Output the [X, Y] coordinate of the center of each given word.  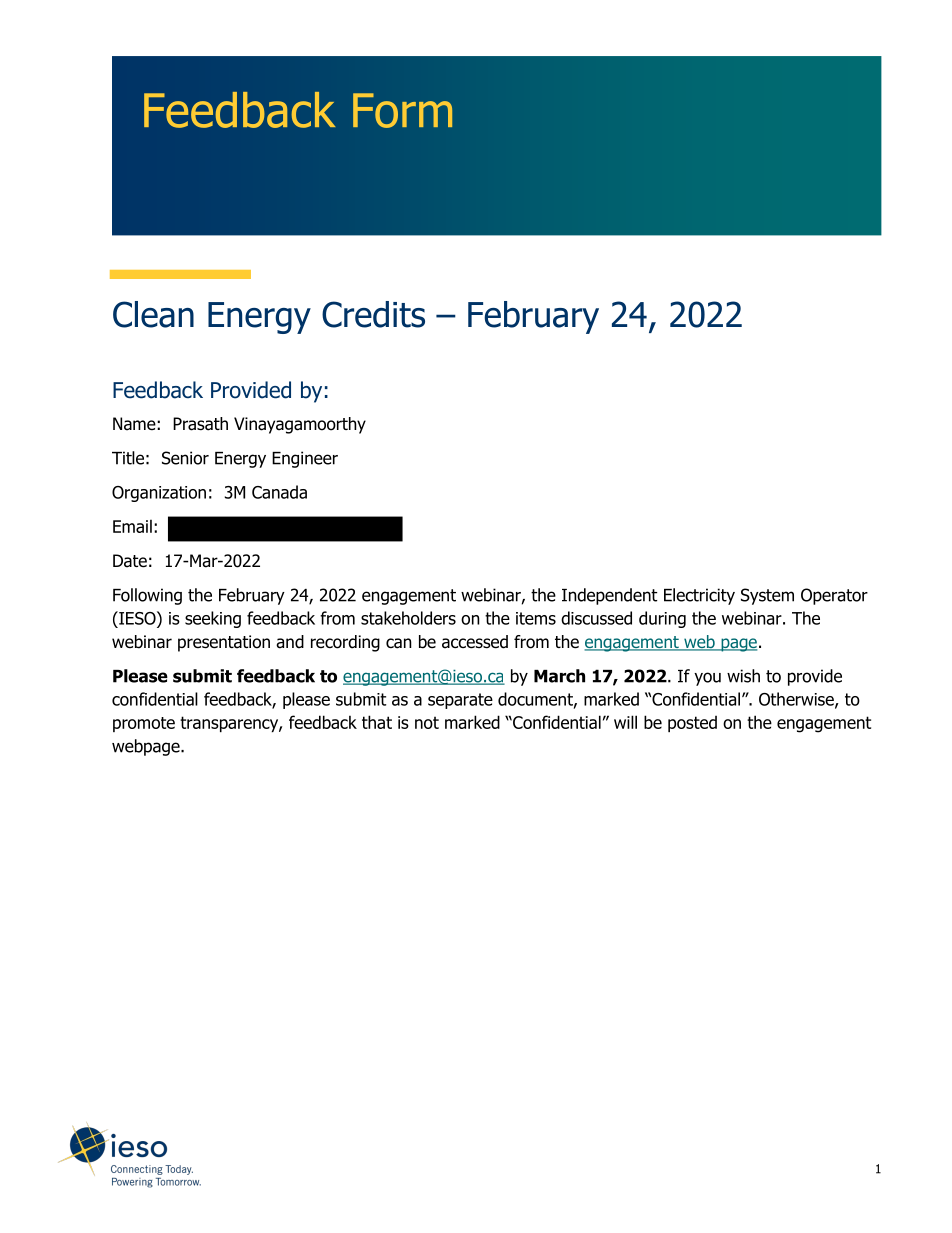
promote [144, 724]
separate [460, 701]
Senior [185, 458]
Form [402, 110]
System [767, 596]
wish [743, 676]
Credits [373, 314]
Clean [153, 314]
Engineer [305, 459]
